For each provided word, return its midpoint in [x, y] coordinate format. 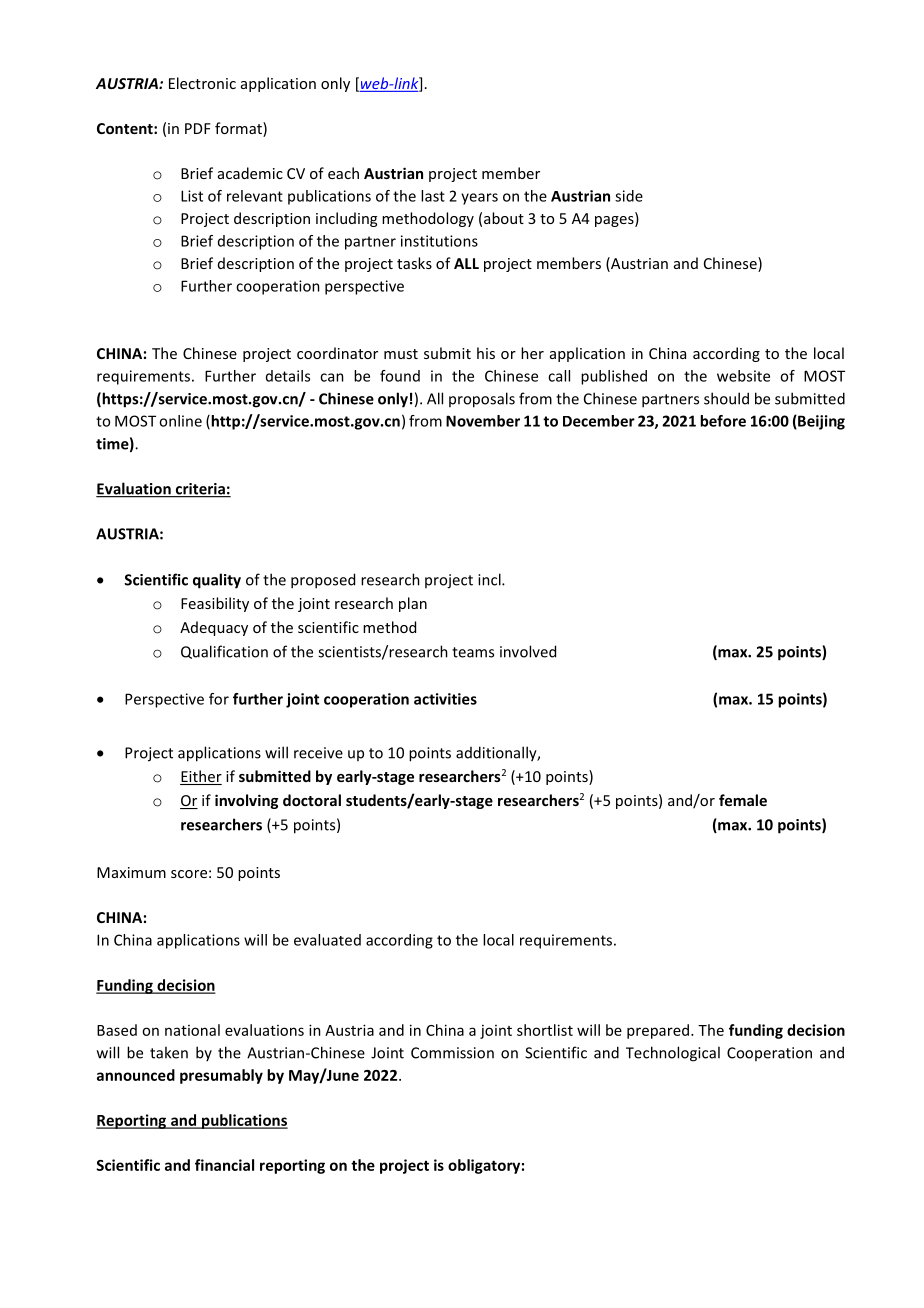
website [743, 376]
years [479, 199]
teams [473, 652]
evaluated [327, 940]
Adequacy [214, 628]
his [486, 353]
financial [224, 1165]
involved [528, 651]
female [743, 800]
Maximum [131, 872]
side [629, 196]
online [180, 421]
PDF [198, 128]
